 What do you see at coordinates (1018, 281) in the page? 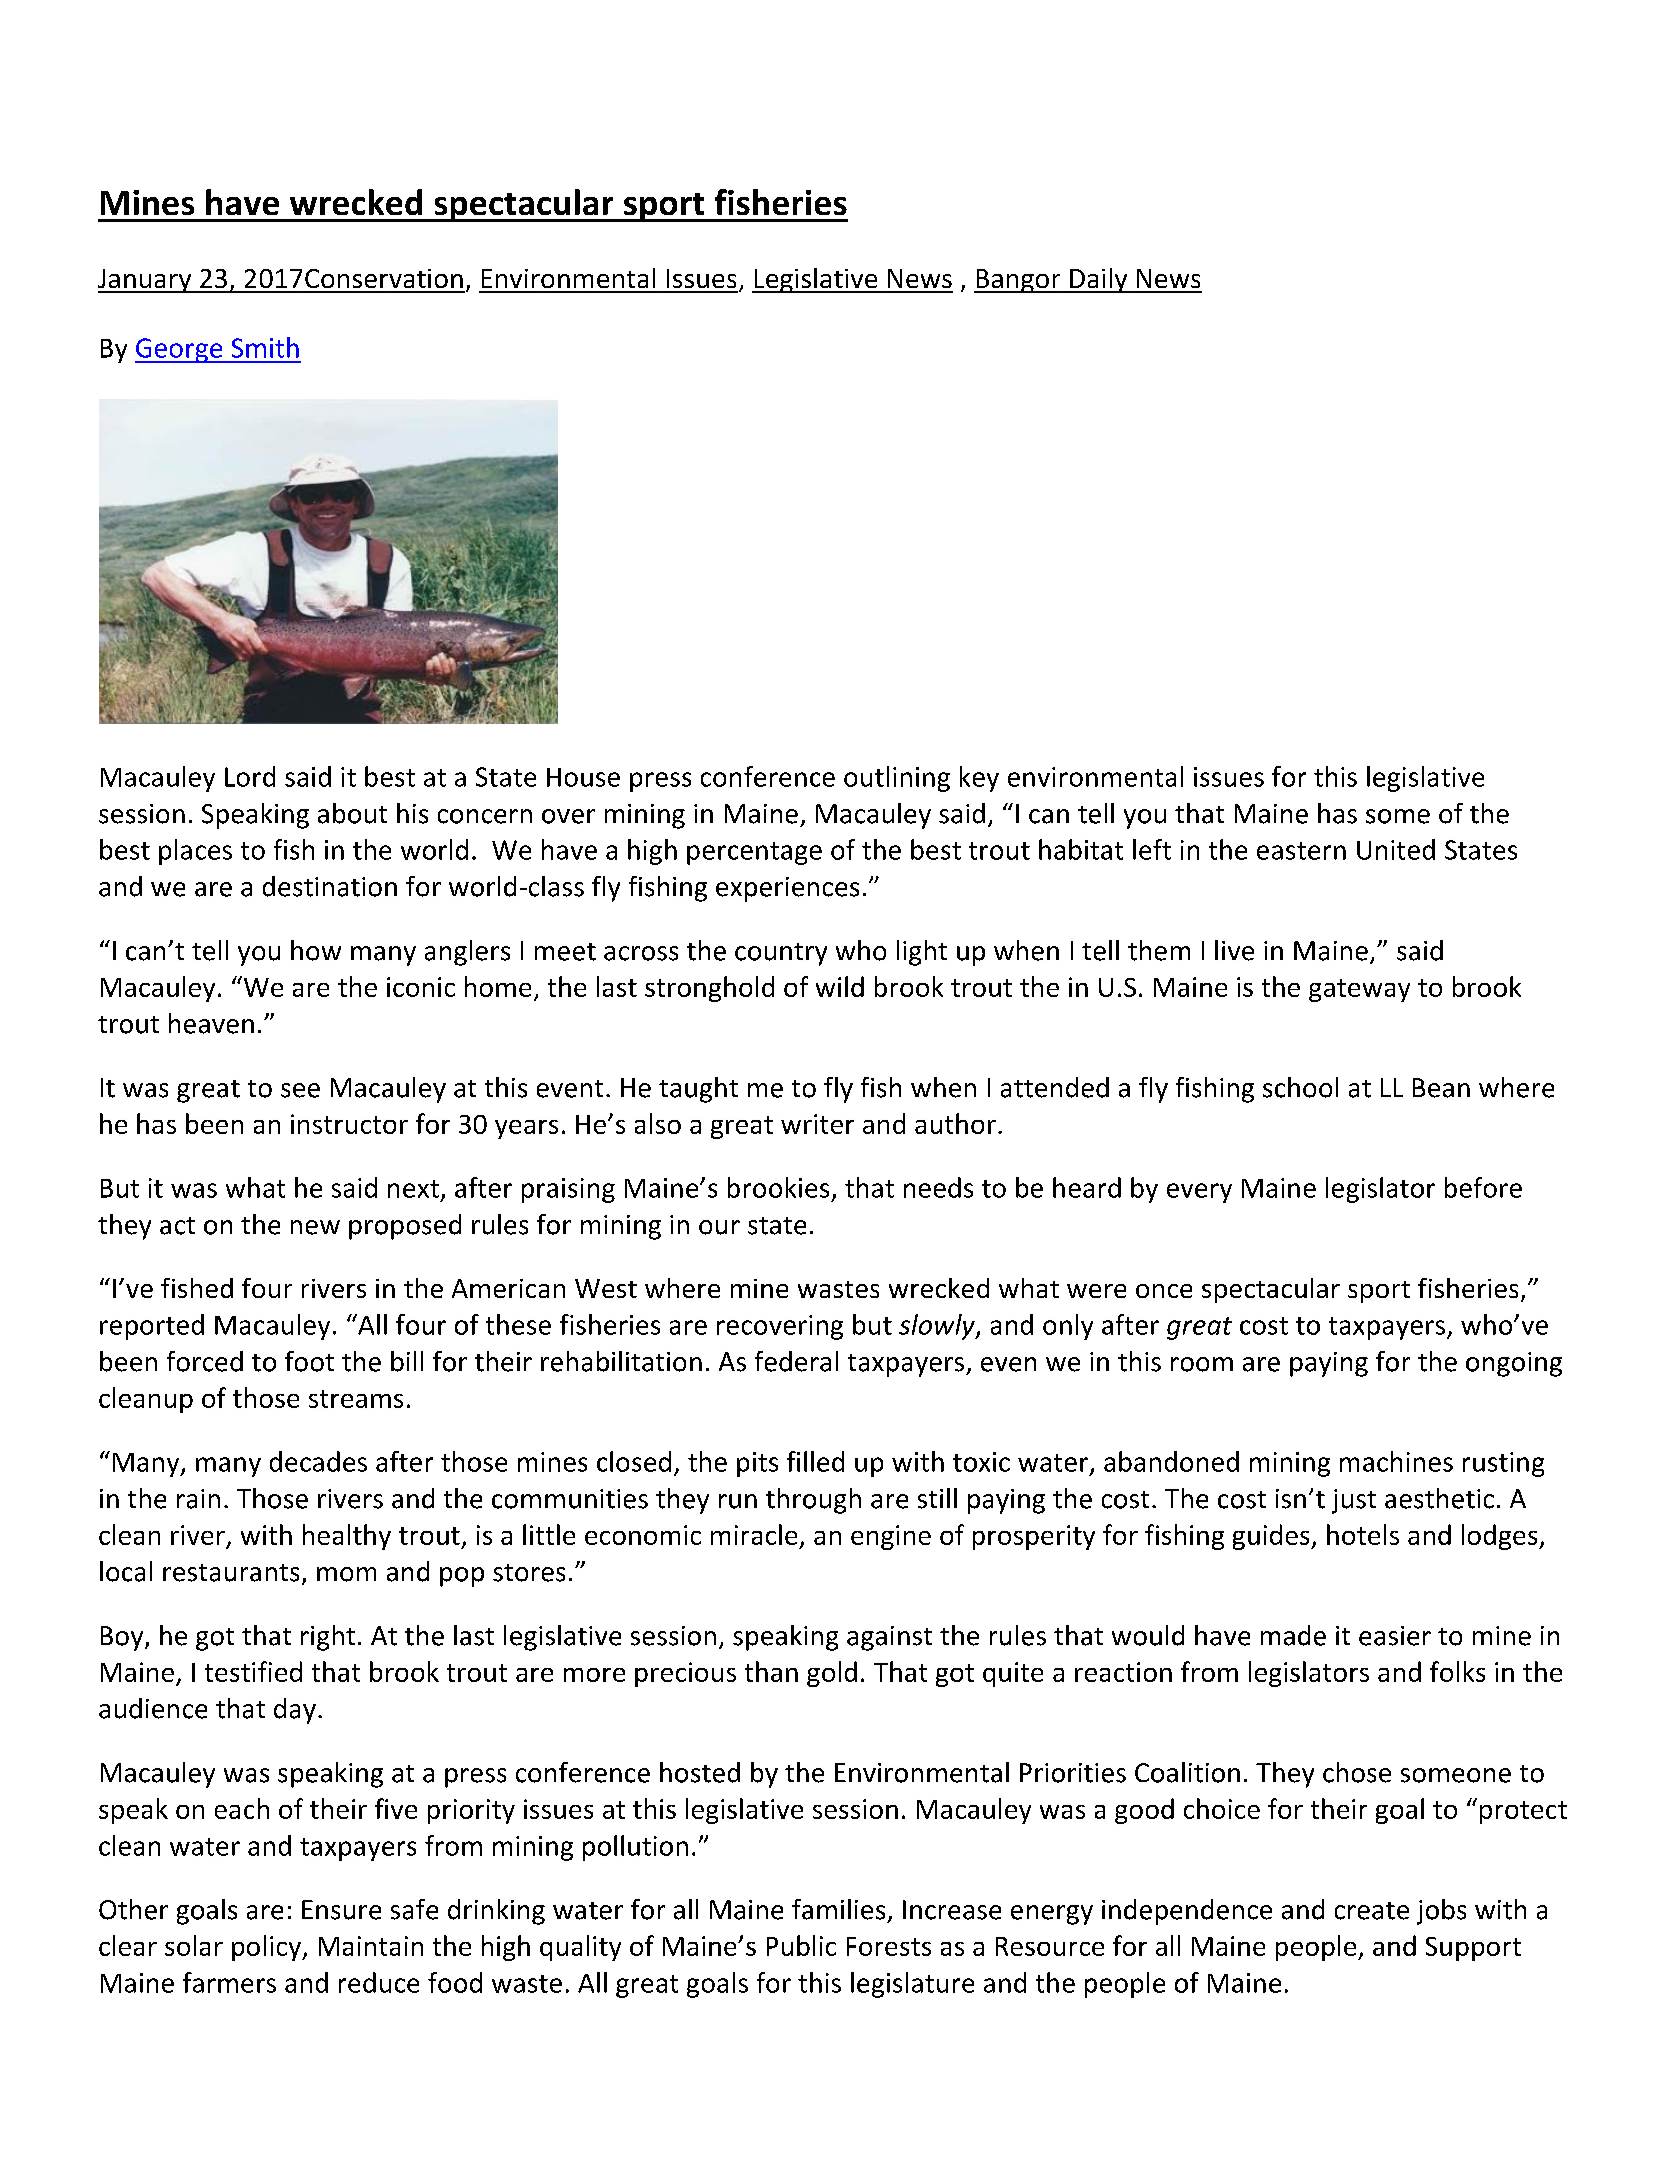
I see `Bangor` at bounding box center [1018, 281].
